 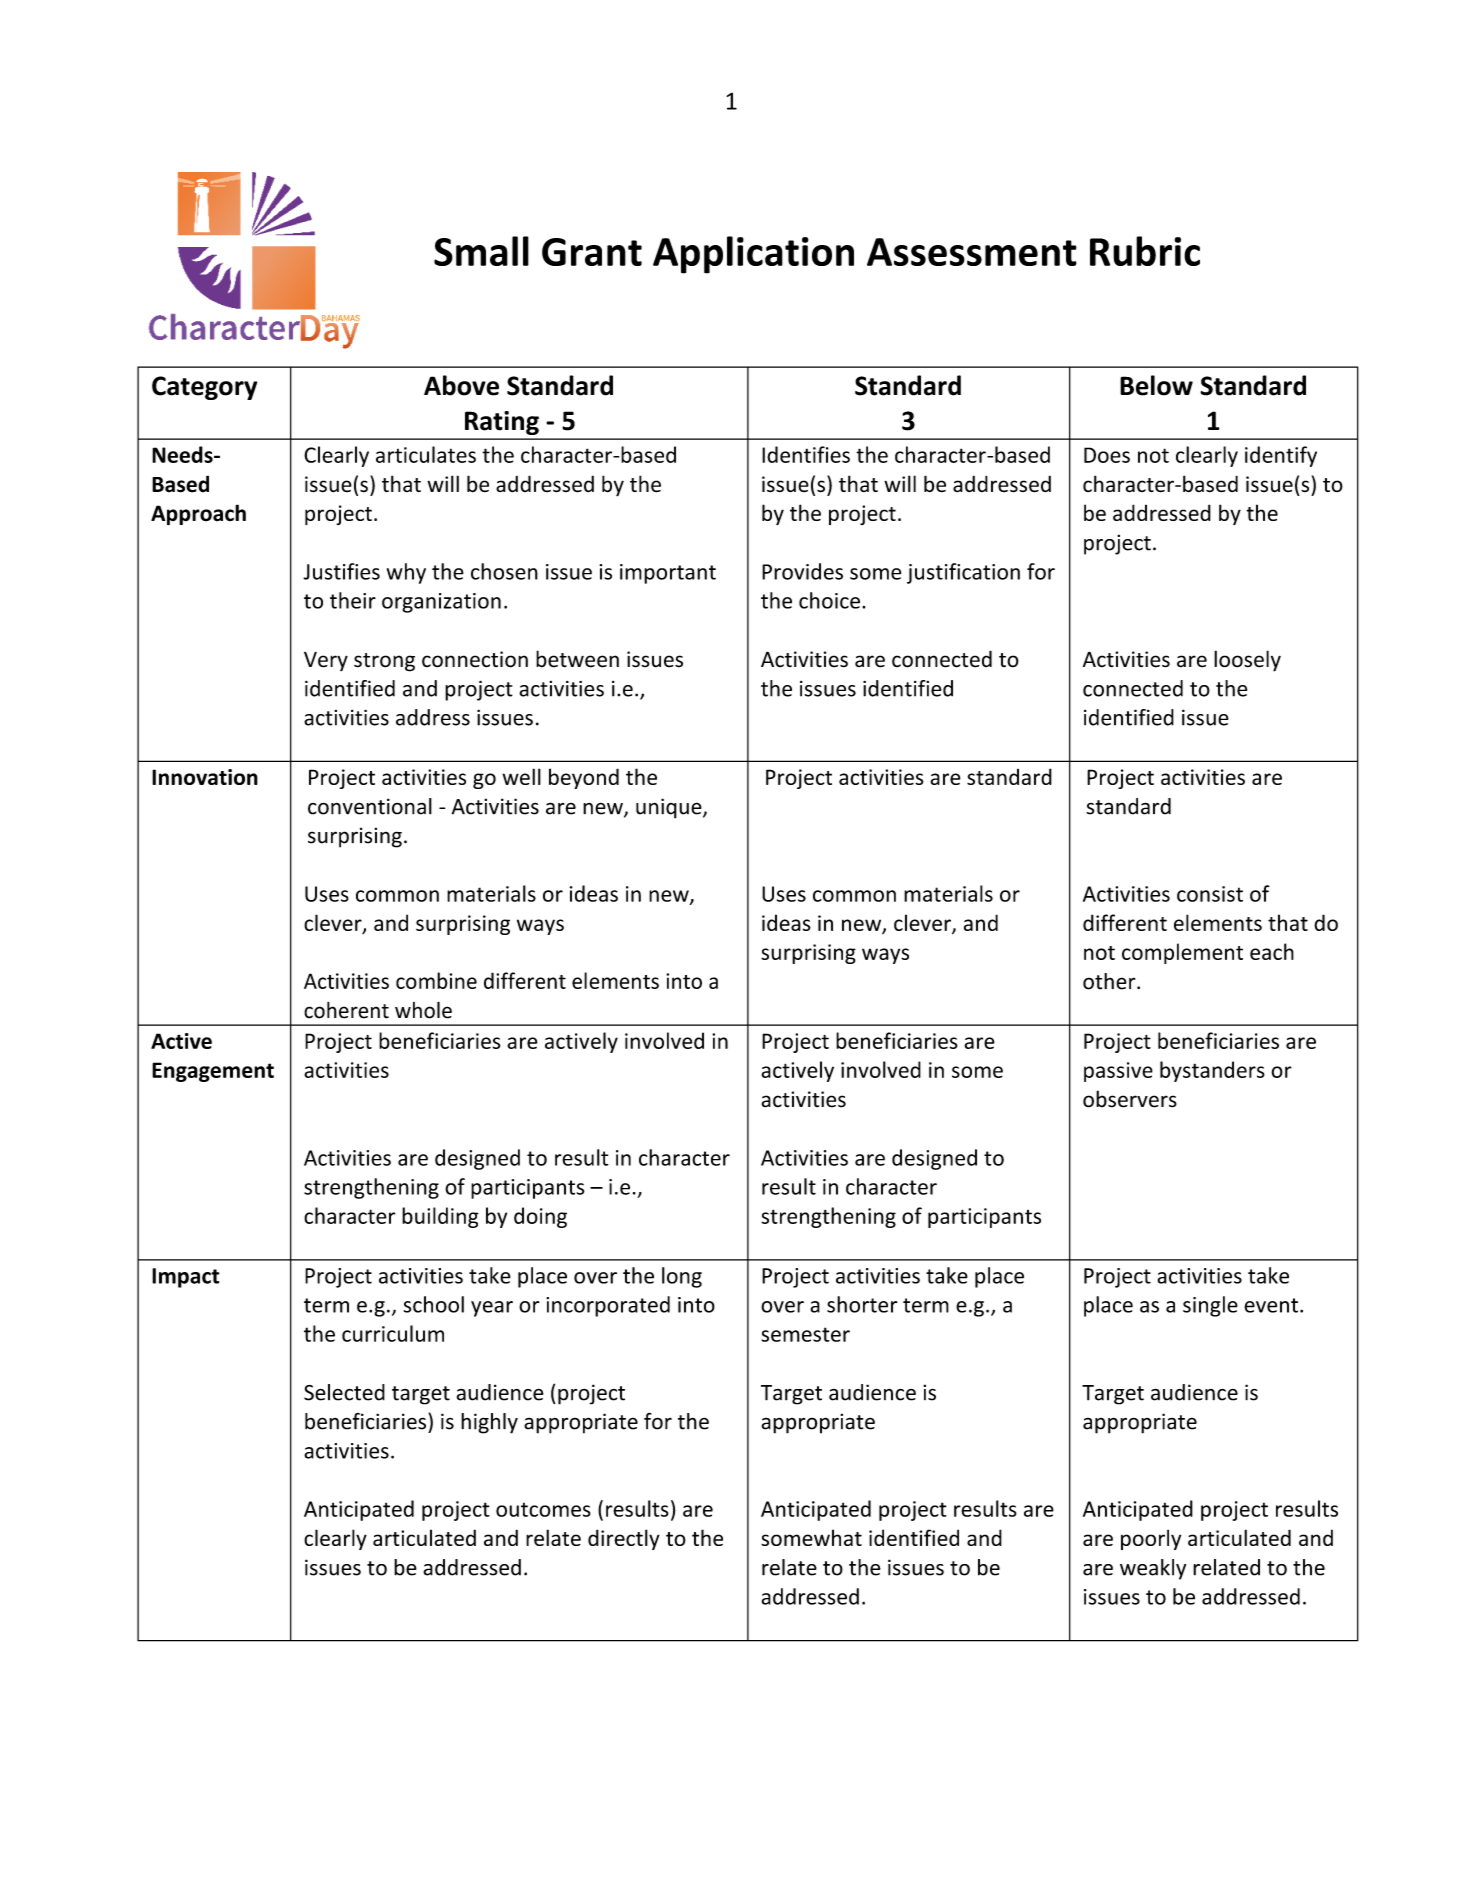 What do you see at coordinates (577, 659) in the document?
I see `between` at bounding box center [577, 659].
